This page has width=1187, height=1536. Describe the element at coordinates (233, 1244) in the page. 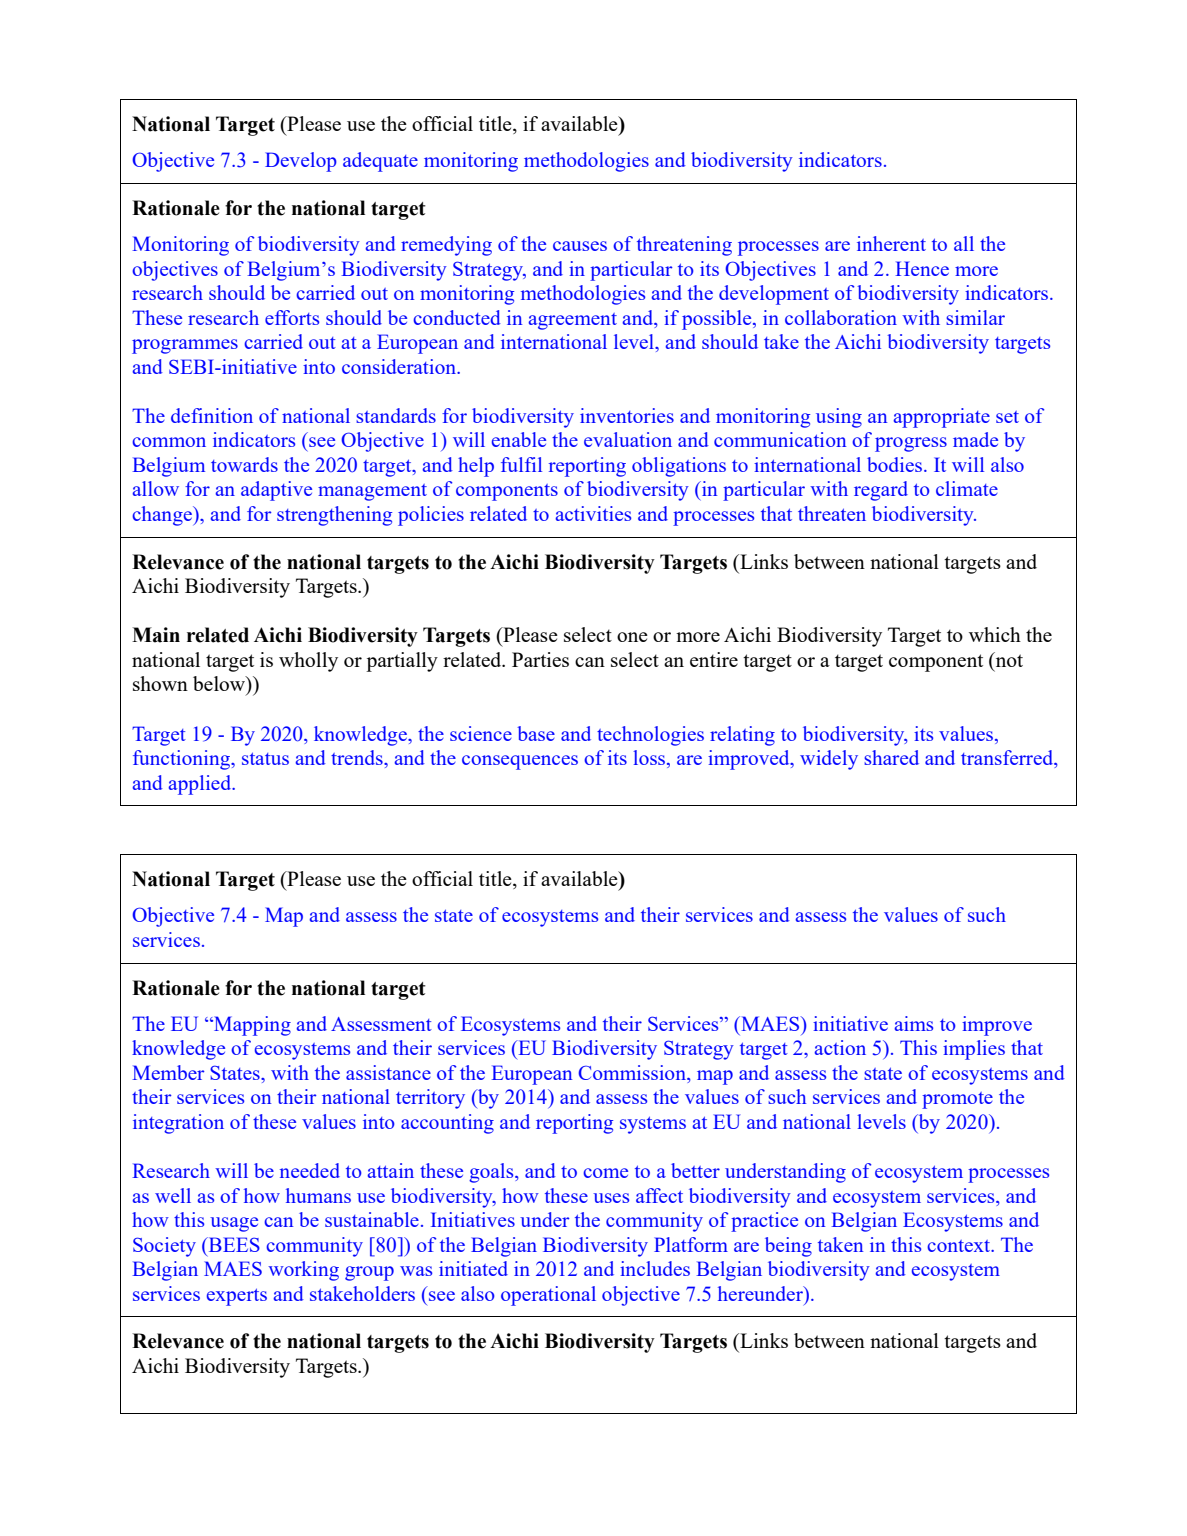

I see `BEES` at that location.
